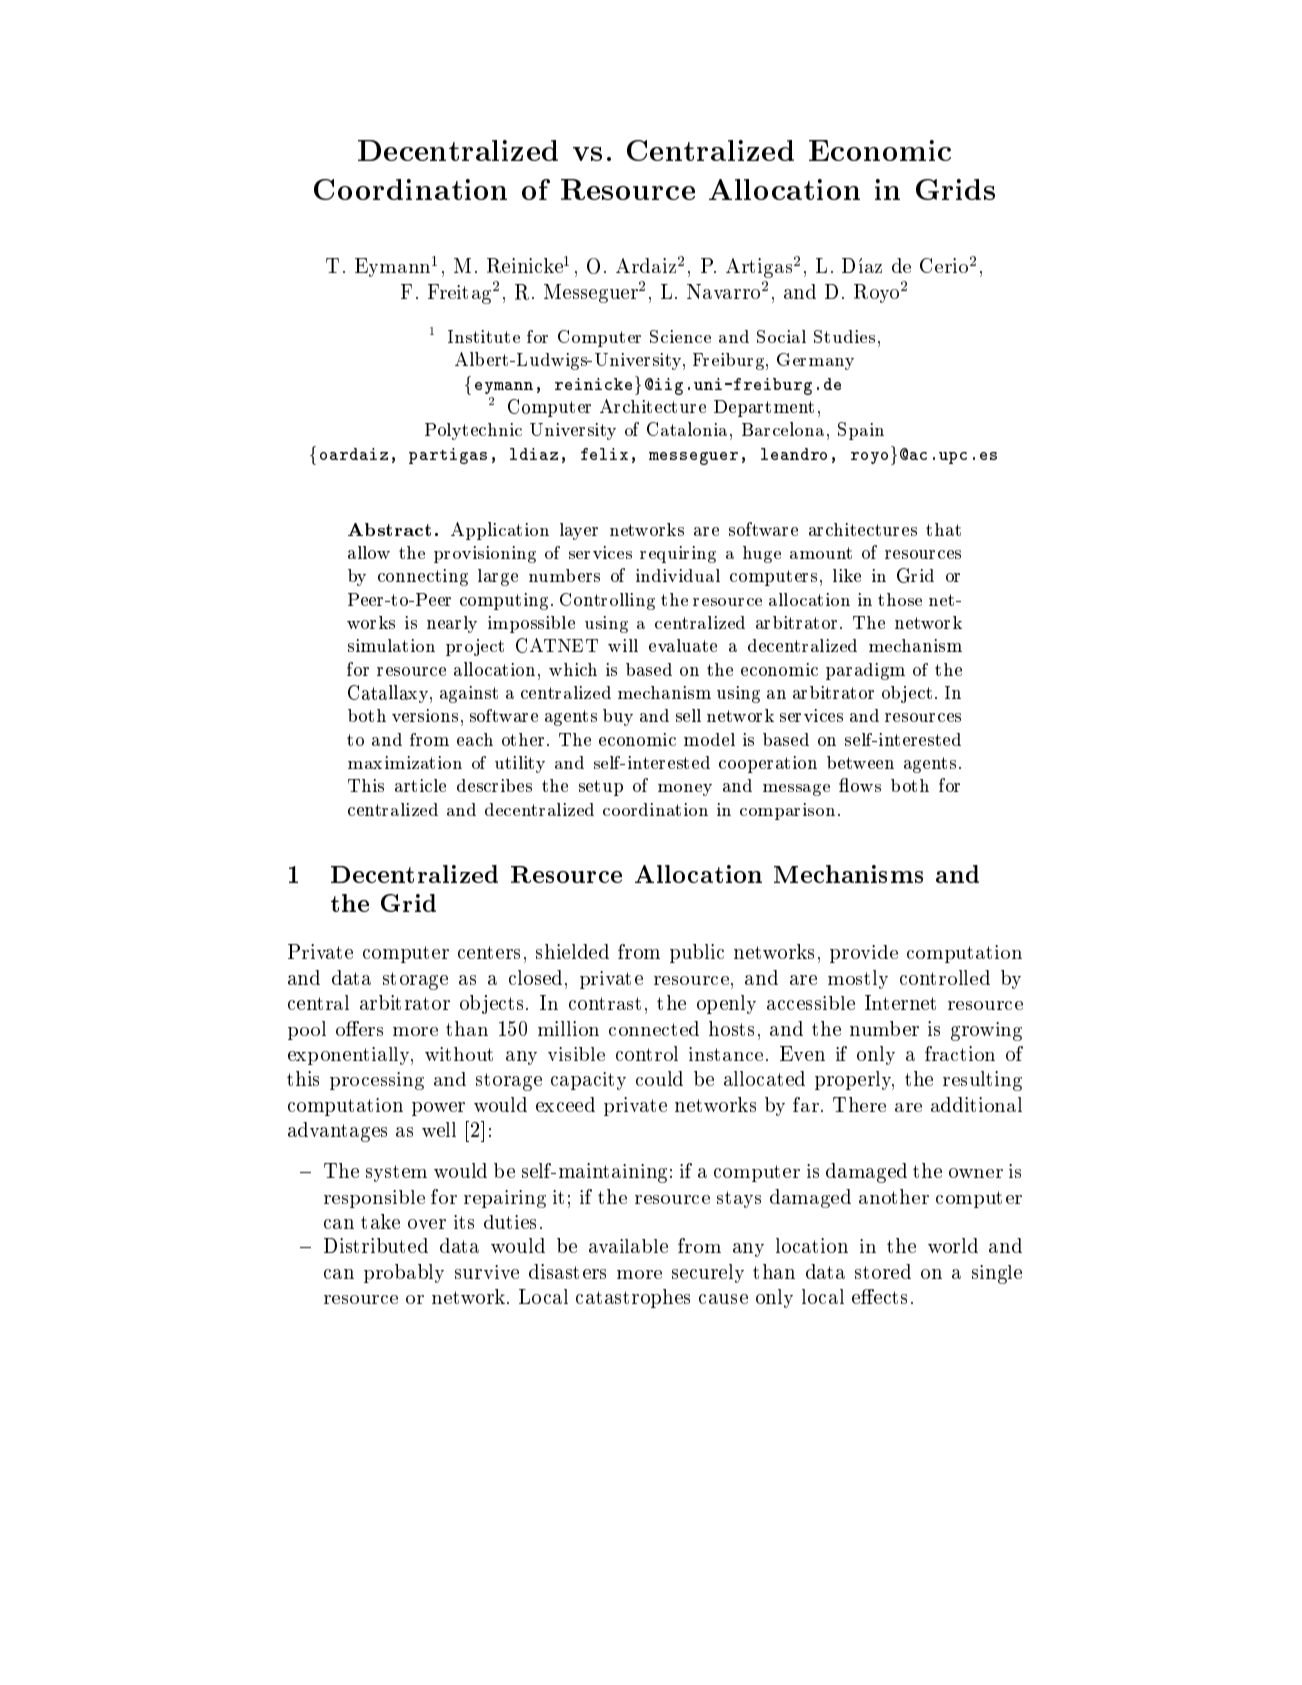 The width and height of the screenshot is (1302, 1685). I want to click on exponentially, so click(350, 1056).
